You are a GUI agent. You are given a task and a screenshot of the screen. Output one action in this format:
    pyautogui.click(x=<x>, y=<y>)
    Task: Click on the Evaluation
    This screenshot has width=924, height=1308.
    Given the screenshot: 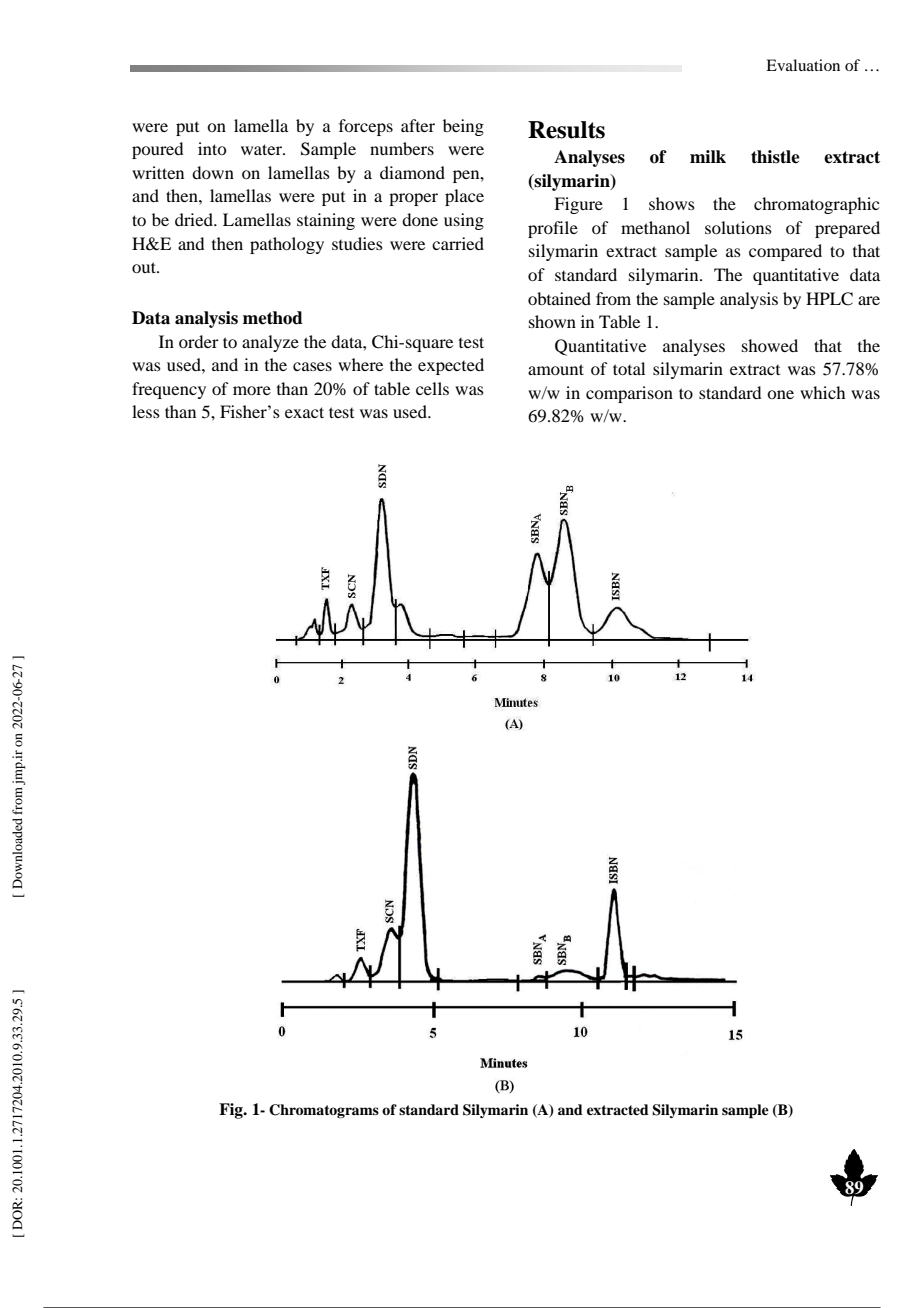 What is the action you would take?
    pyautogui.click(x=803, y=65)
